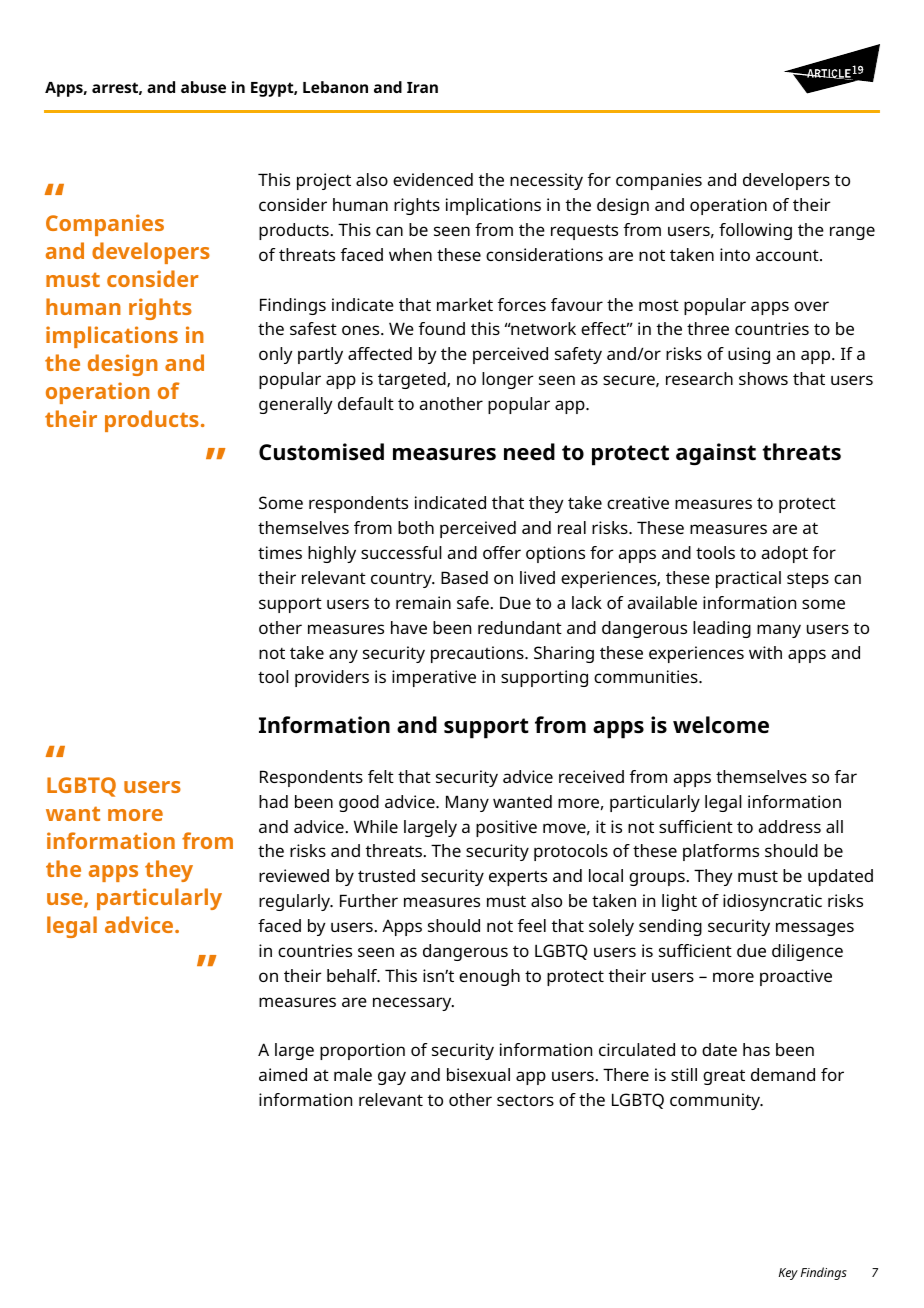 This page has width=924, height=1308. What do you see at coordinates (335, 87) in the page?
I see `Lebanon` at bounding box center [335, 87].
